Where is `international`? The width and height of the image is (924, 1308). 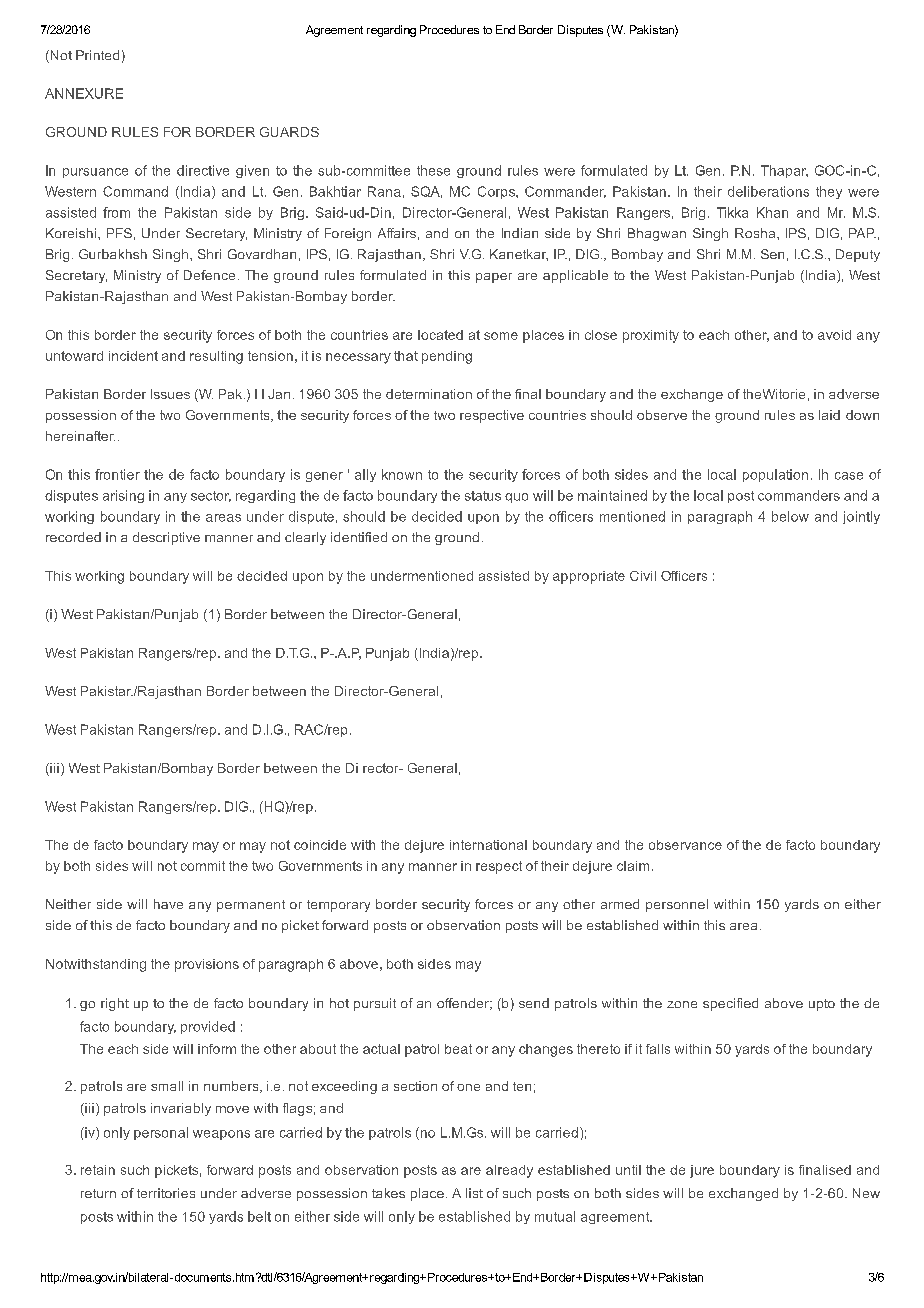 international is located at coordinates (488, 845).
